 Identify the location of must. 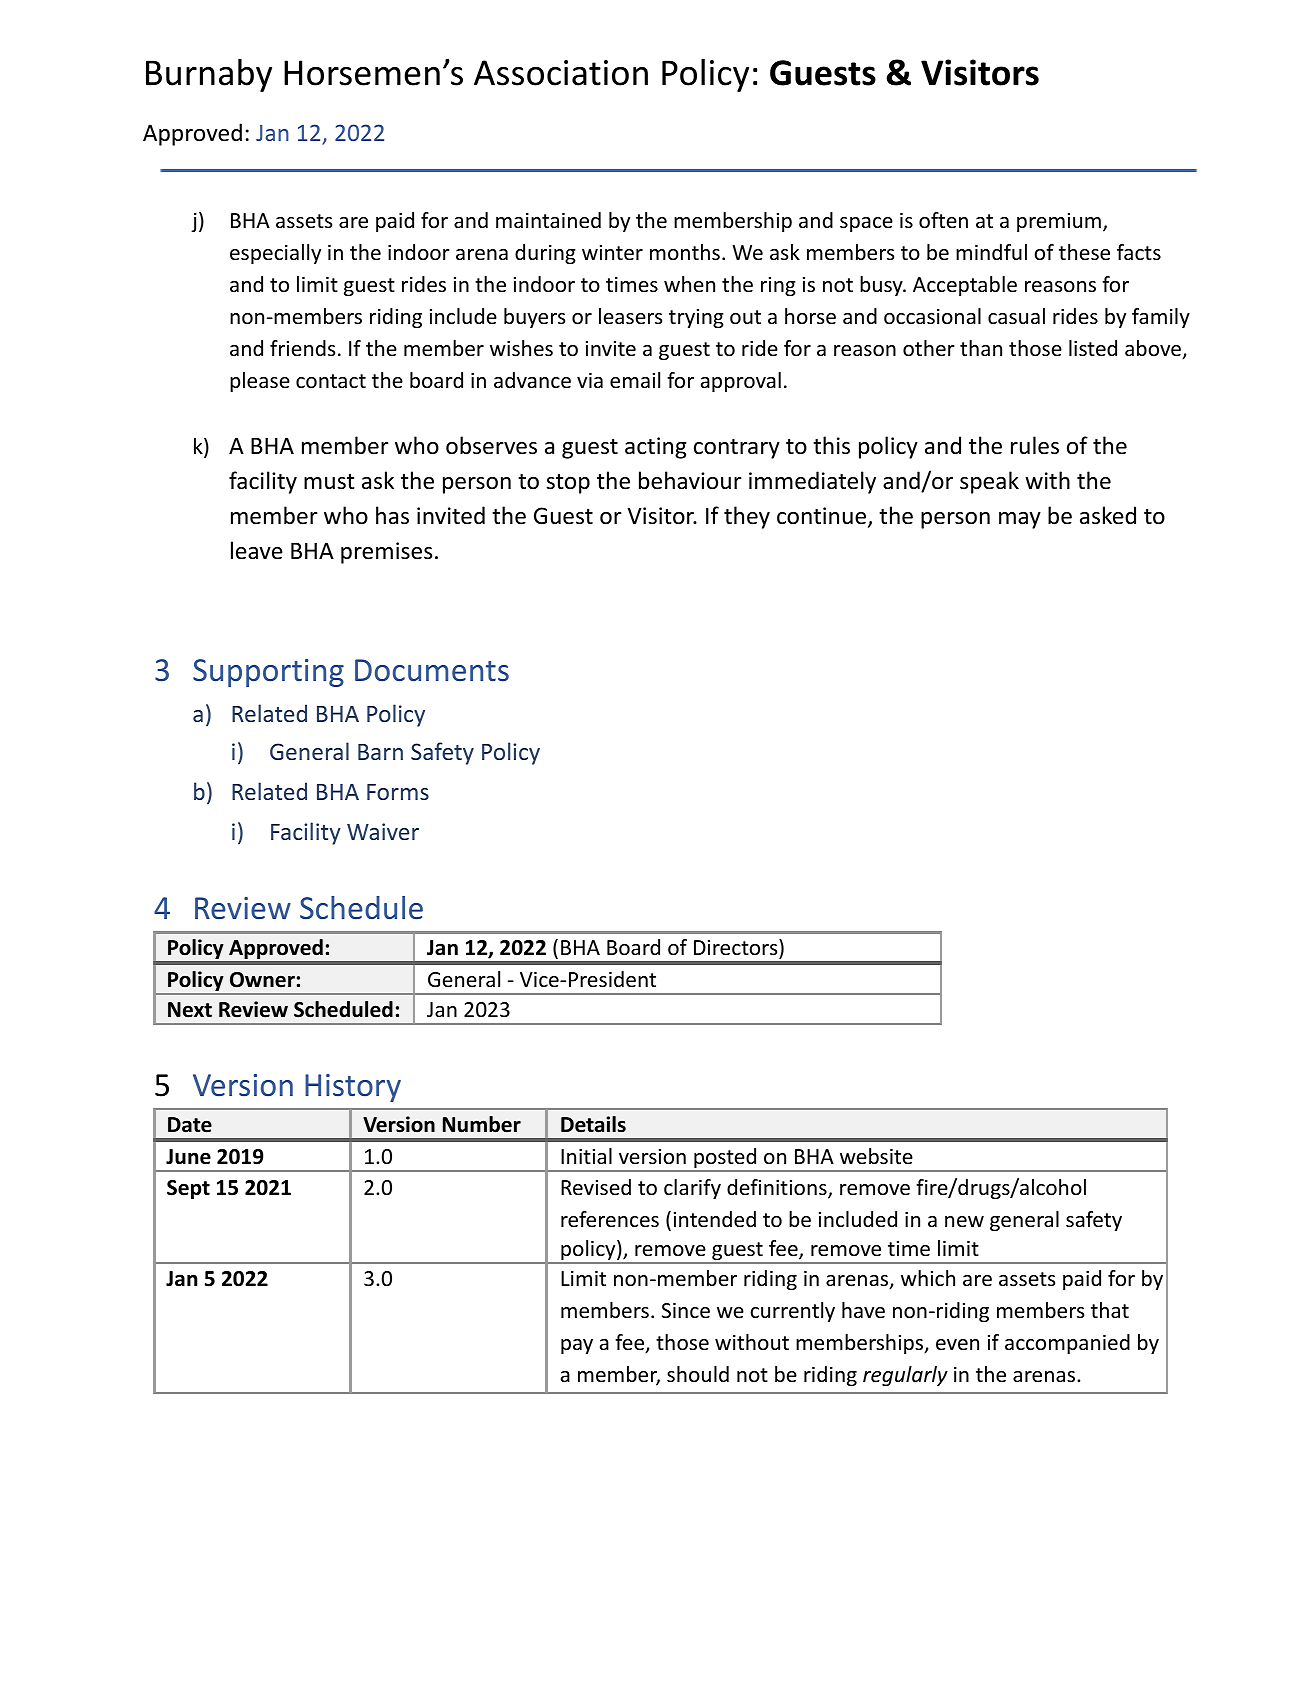
(329, 482).
